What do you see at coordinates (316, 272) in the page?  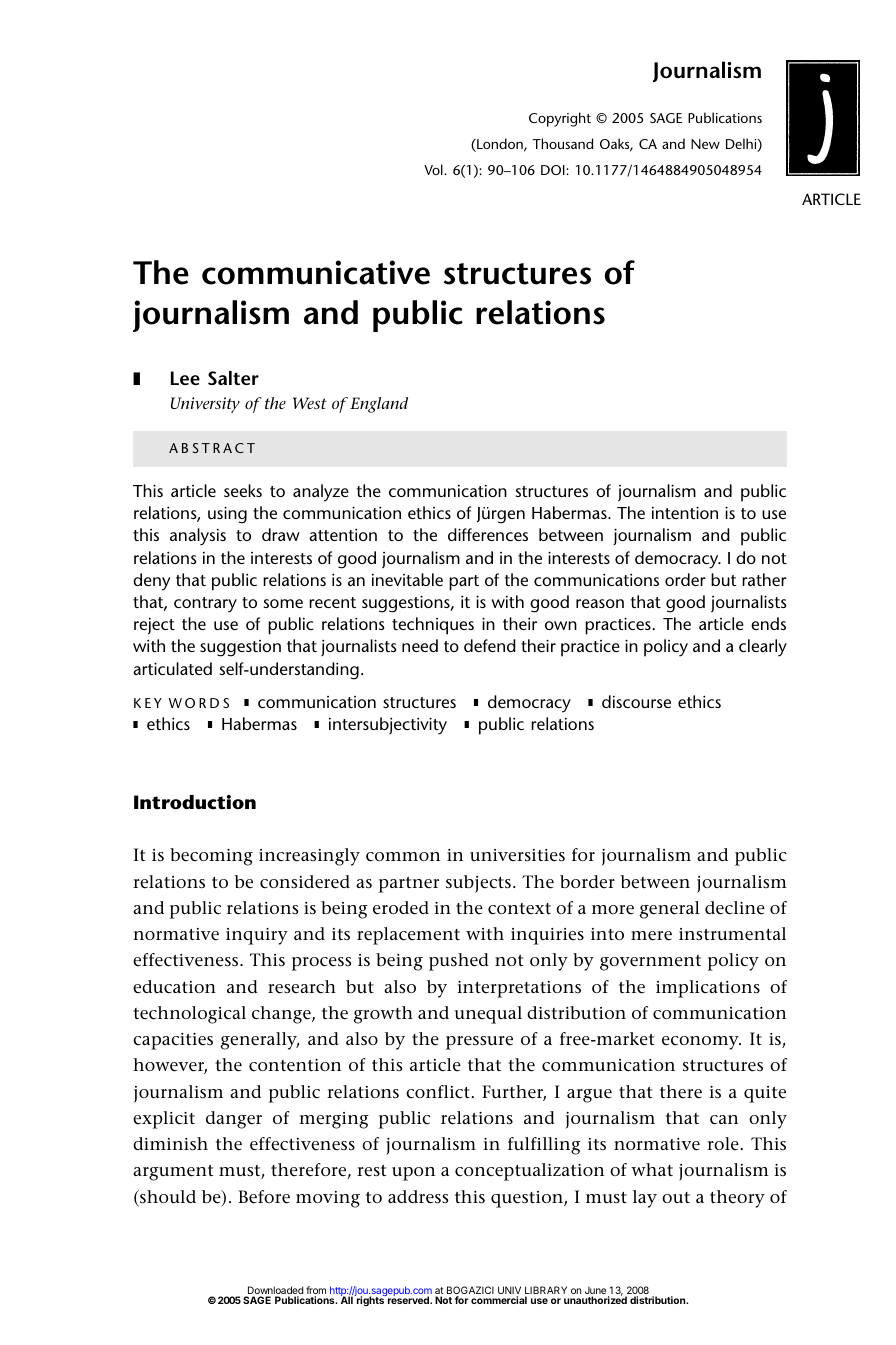 I see `communicative` at bounding box center [316, 272].
